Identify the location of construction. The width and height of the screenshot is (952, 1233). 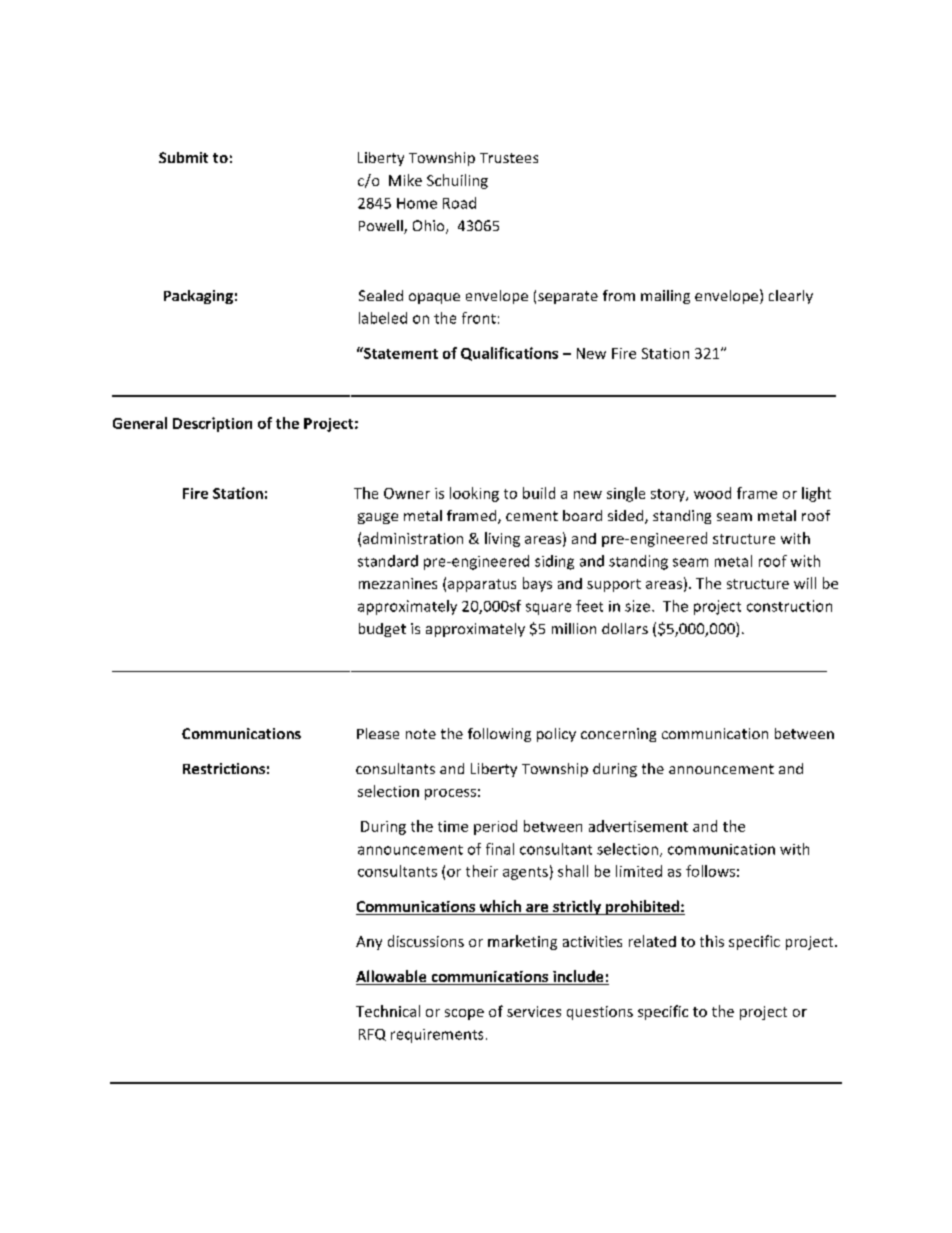
(789, 606).
